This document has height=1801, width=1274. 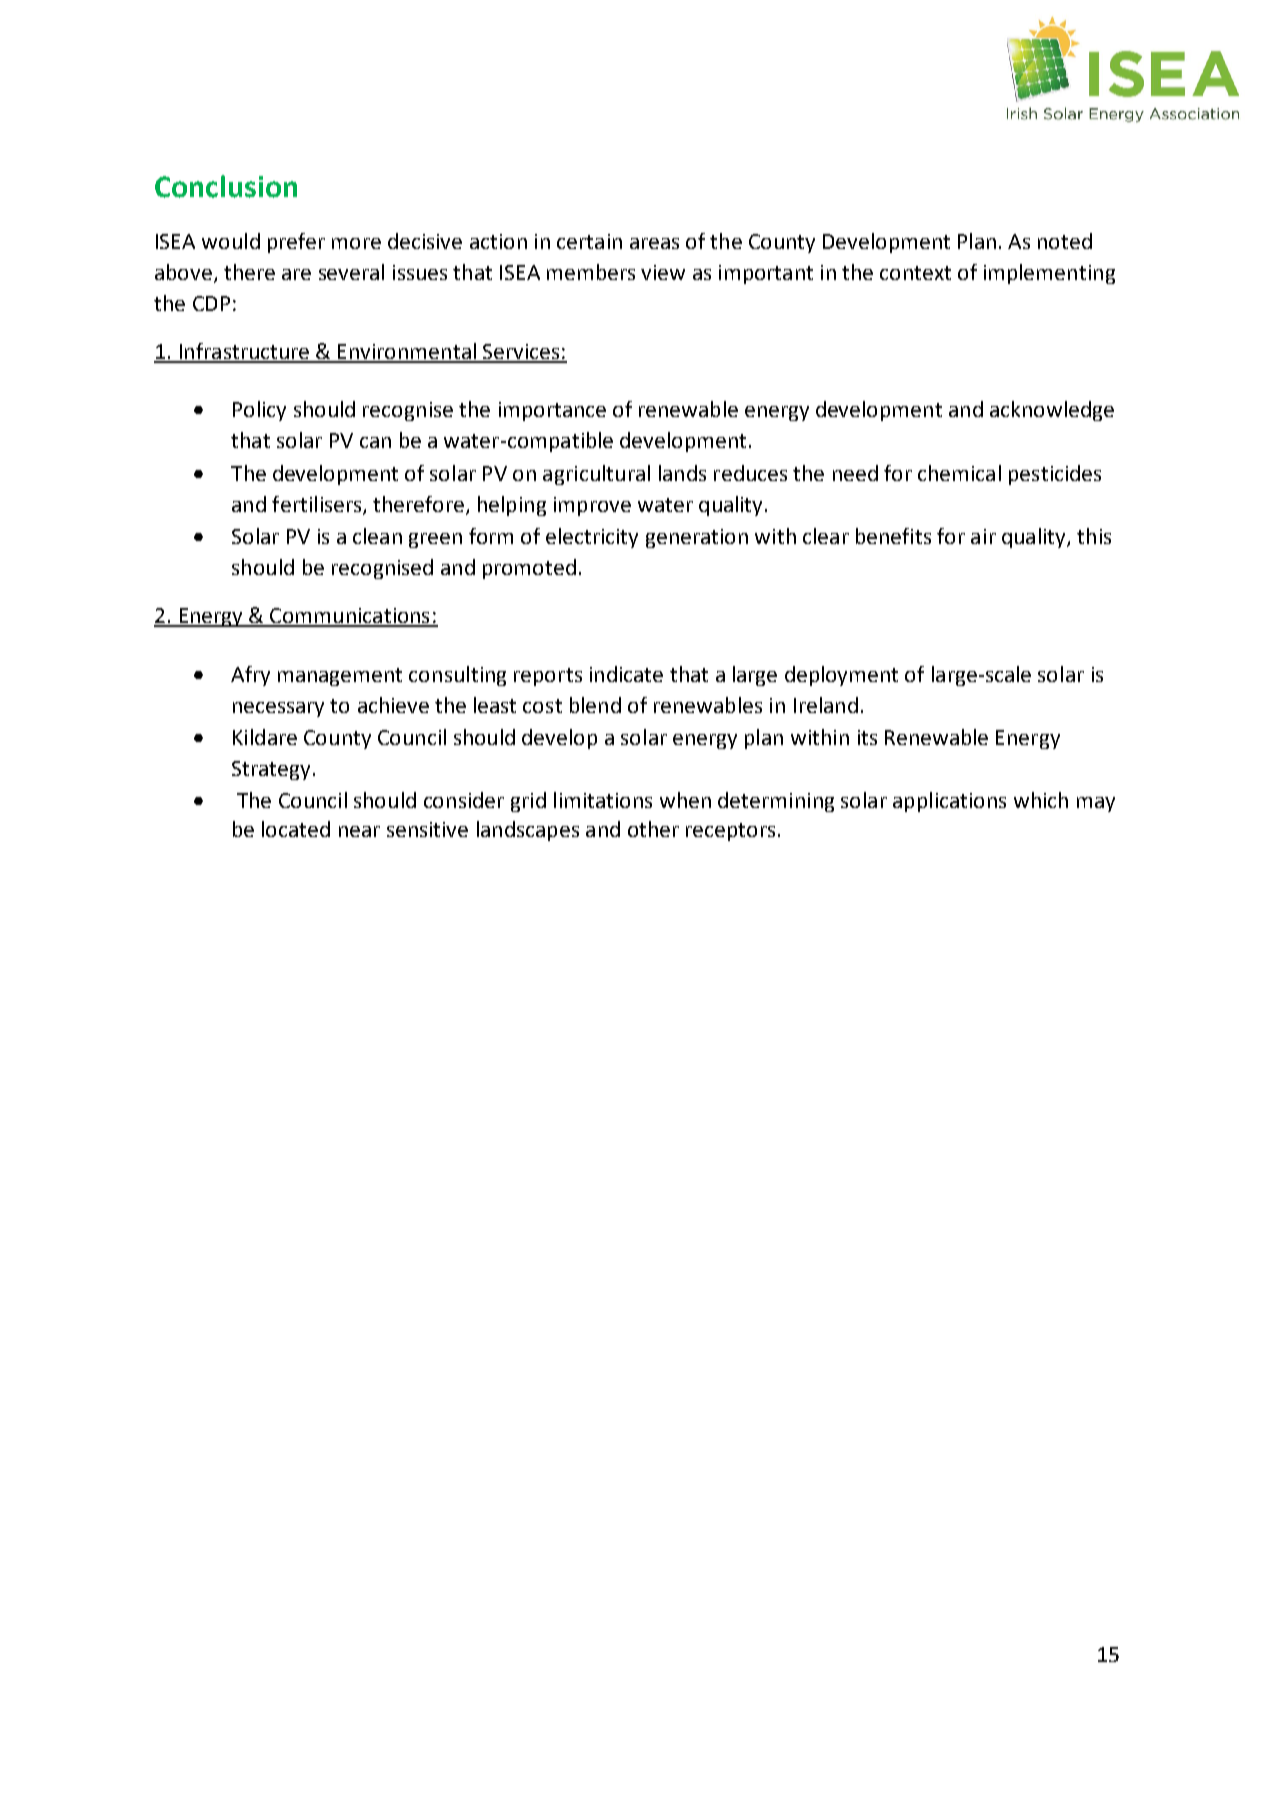 What do you see at coordinates (654, 243) in the document?
I see `areas` at bounding box center [654, 243].
